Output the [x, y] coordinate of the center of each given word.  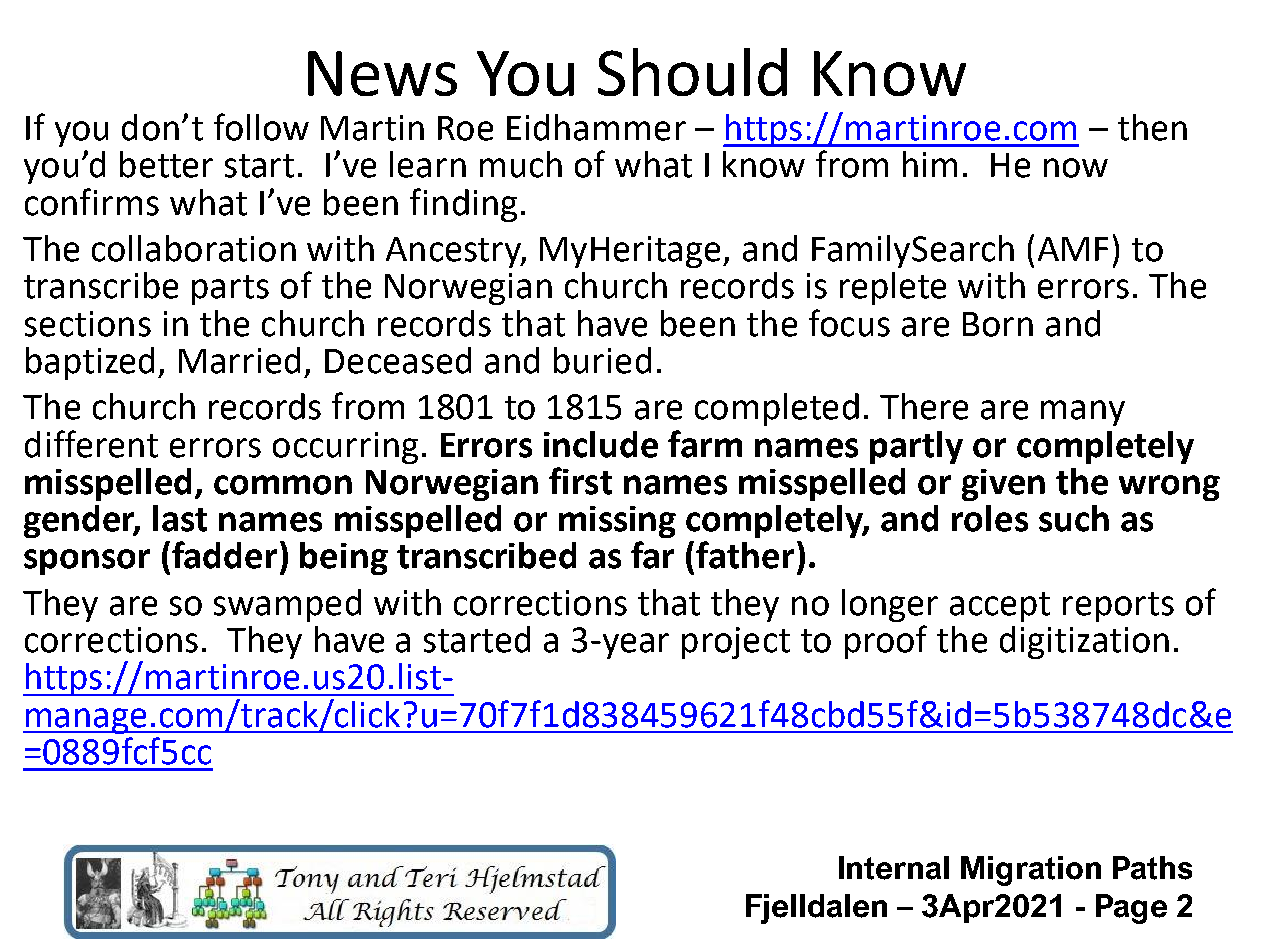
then [1152, 127]
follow [261, 127]
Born [998, 324]
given [1003, 485]
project [736, 643]
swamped [287, 605]
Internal [894, 868]
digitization [1084, 642]
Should [692, 72]
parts [230, 290]
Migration [1031, 871]
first [580, 481]
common [283, 485]
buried [602, 360]
